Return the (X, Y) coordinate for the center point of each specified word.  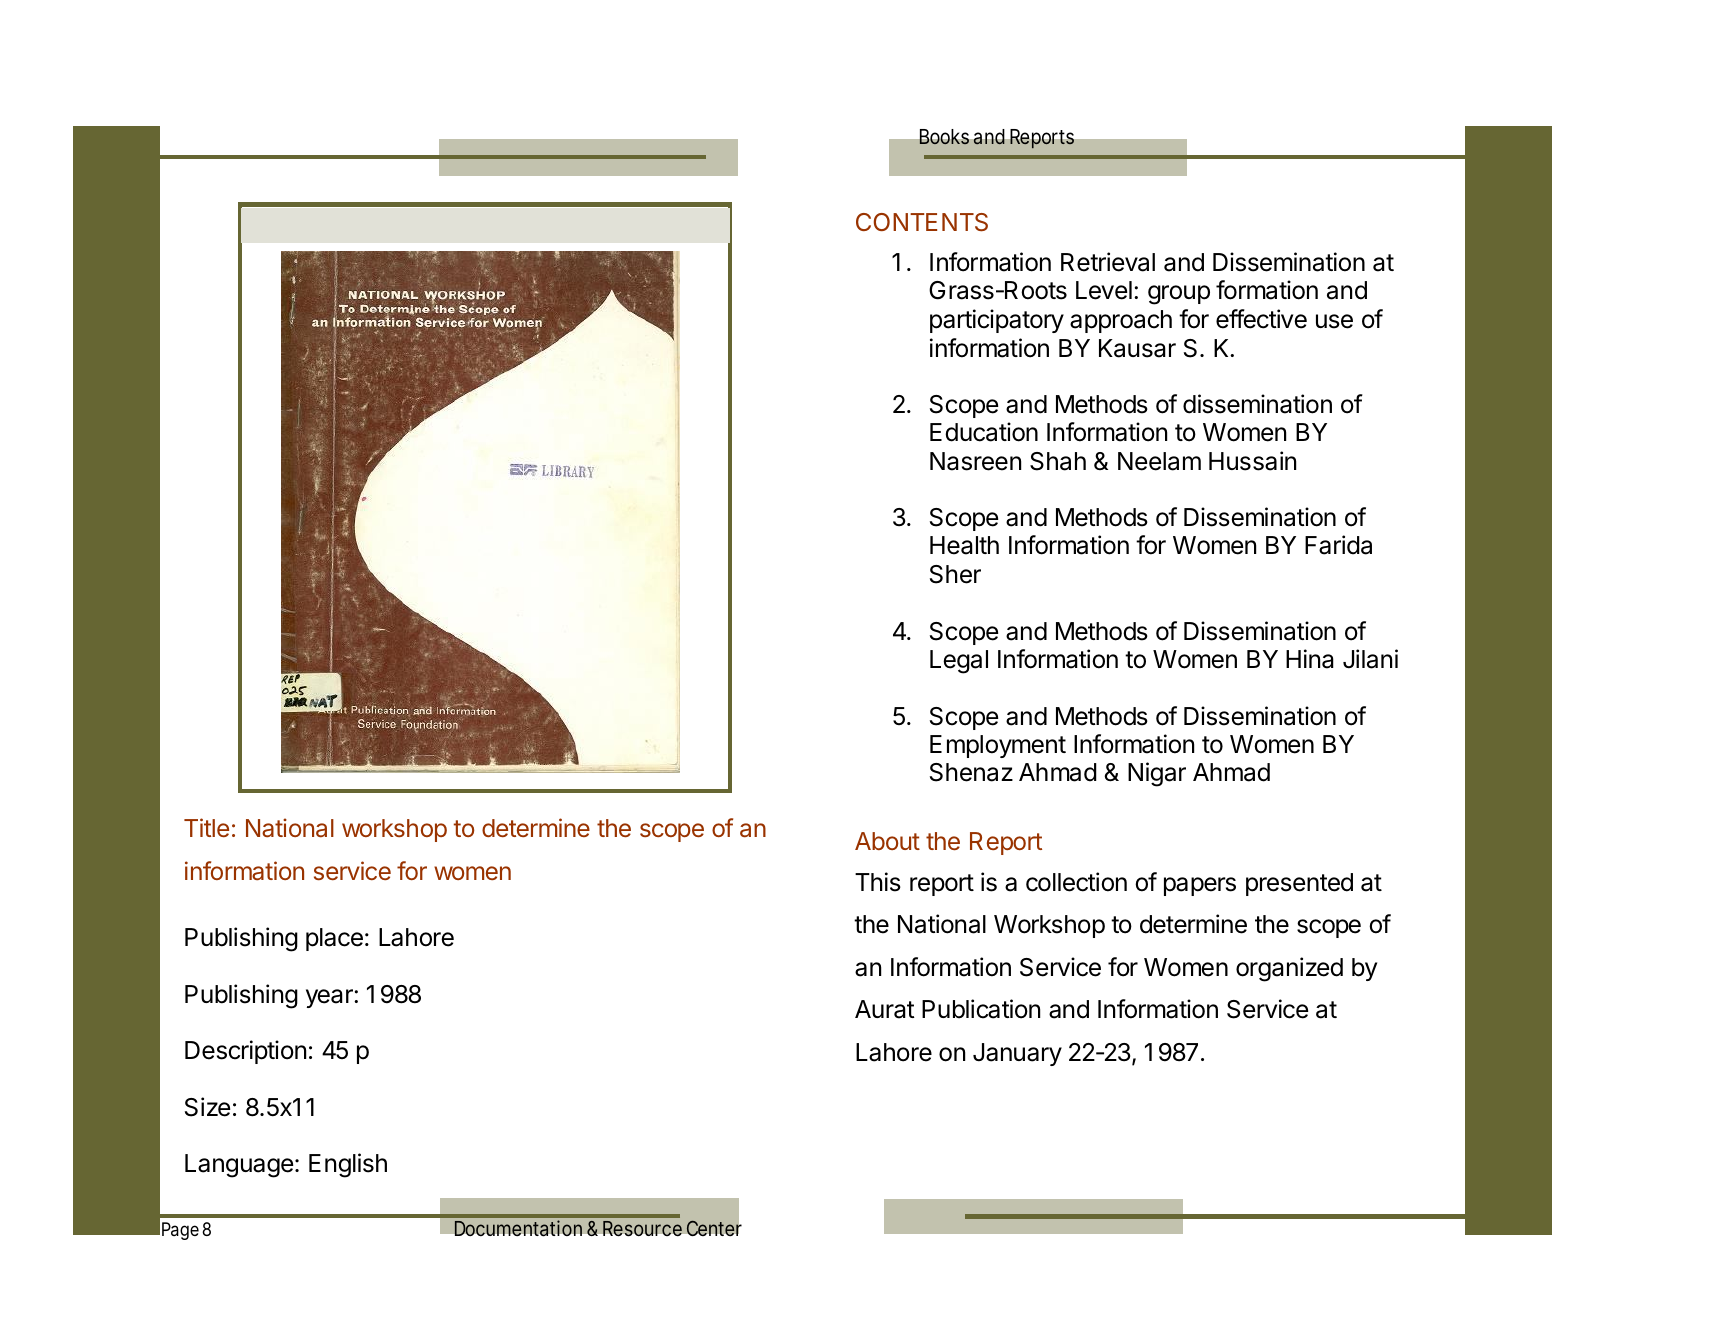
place (334, 939)
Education (984, 432)
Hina (1310, 659)
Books (944, 137)
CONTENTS (922, 222)
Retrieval (1108, 262)
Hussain (1252, 461)
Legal (959, 662)
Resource (642, 1228)
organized (1289, 969)
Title (206, 827)
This (878, 882)
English (348, 1165)
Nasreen (975, 461)
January (1017, 1054)
